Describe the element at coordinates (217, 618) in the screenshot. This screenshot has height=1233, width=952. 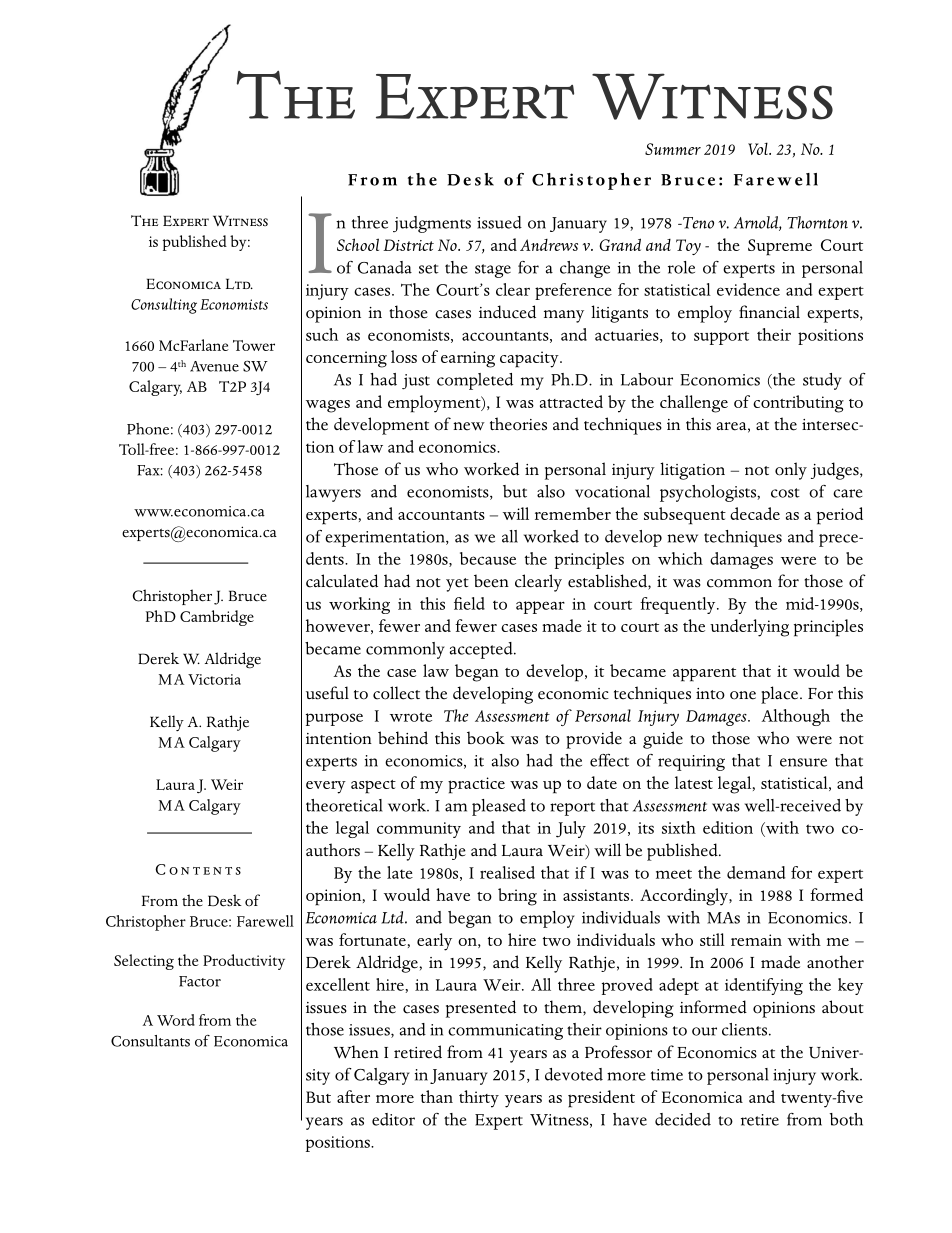
I see `Cambridge` at that location.
